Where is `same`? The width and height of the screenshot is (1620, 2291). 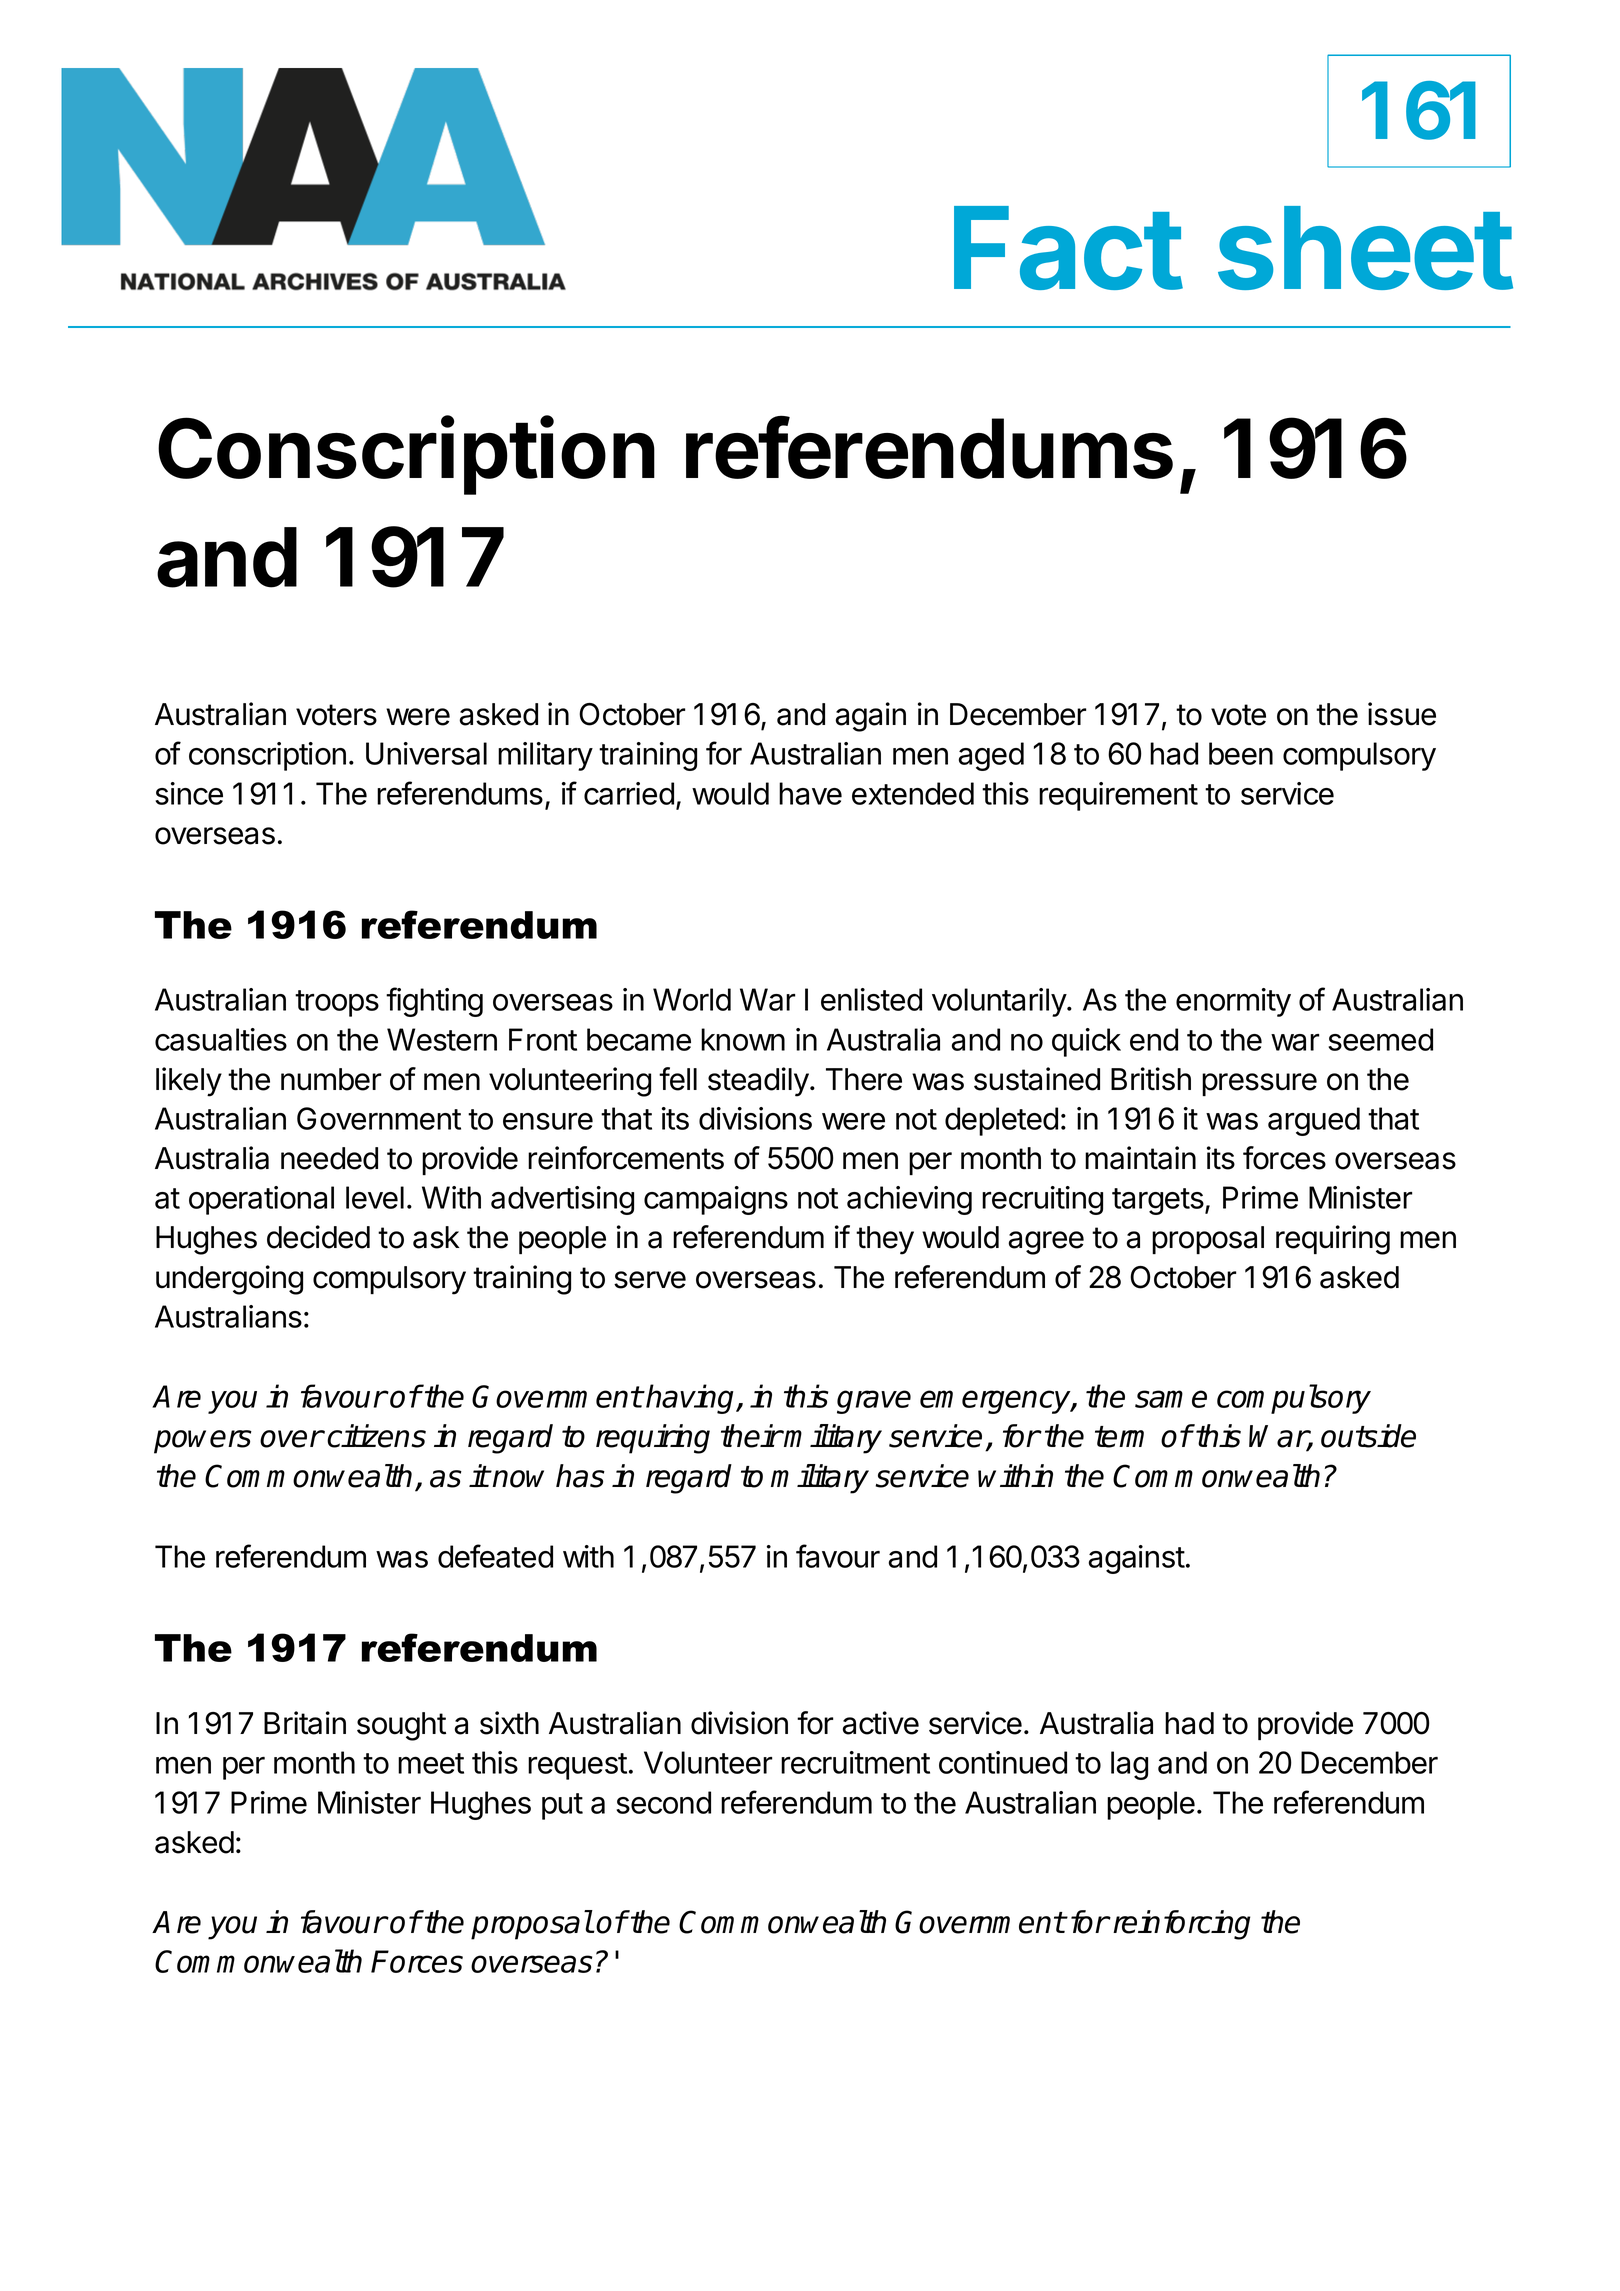 same is located at coordinates (1171, 1399).
